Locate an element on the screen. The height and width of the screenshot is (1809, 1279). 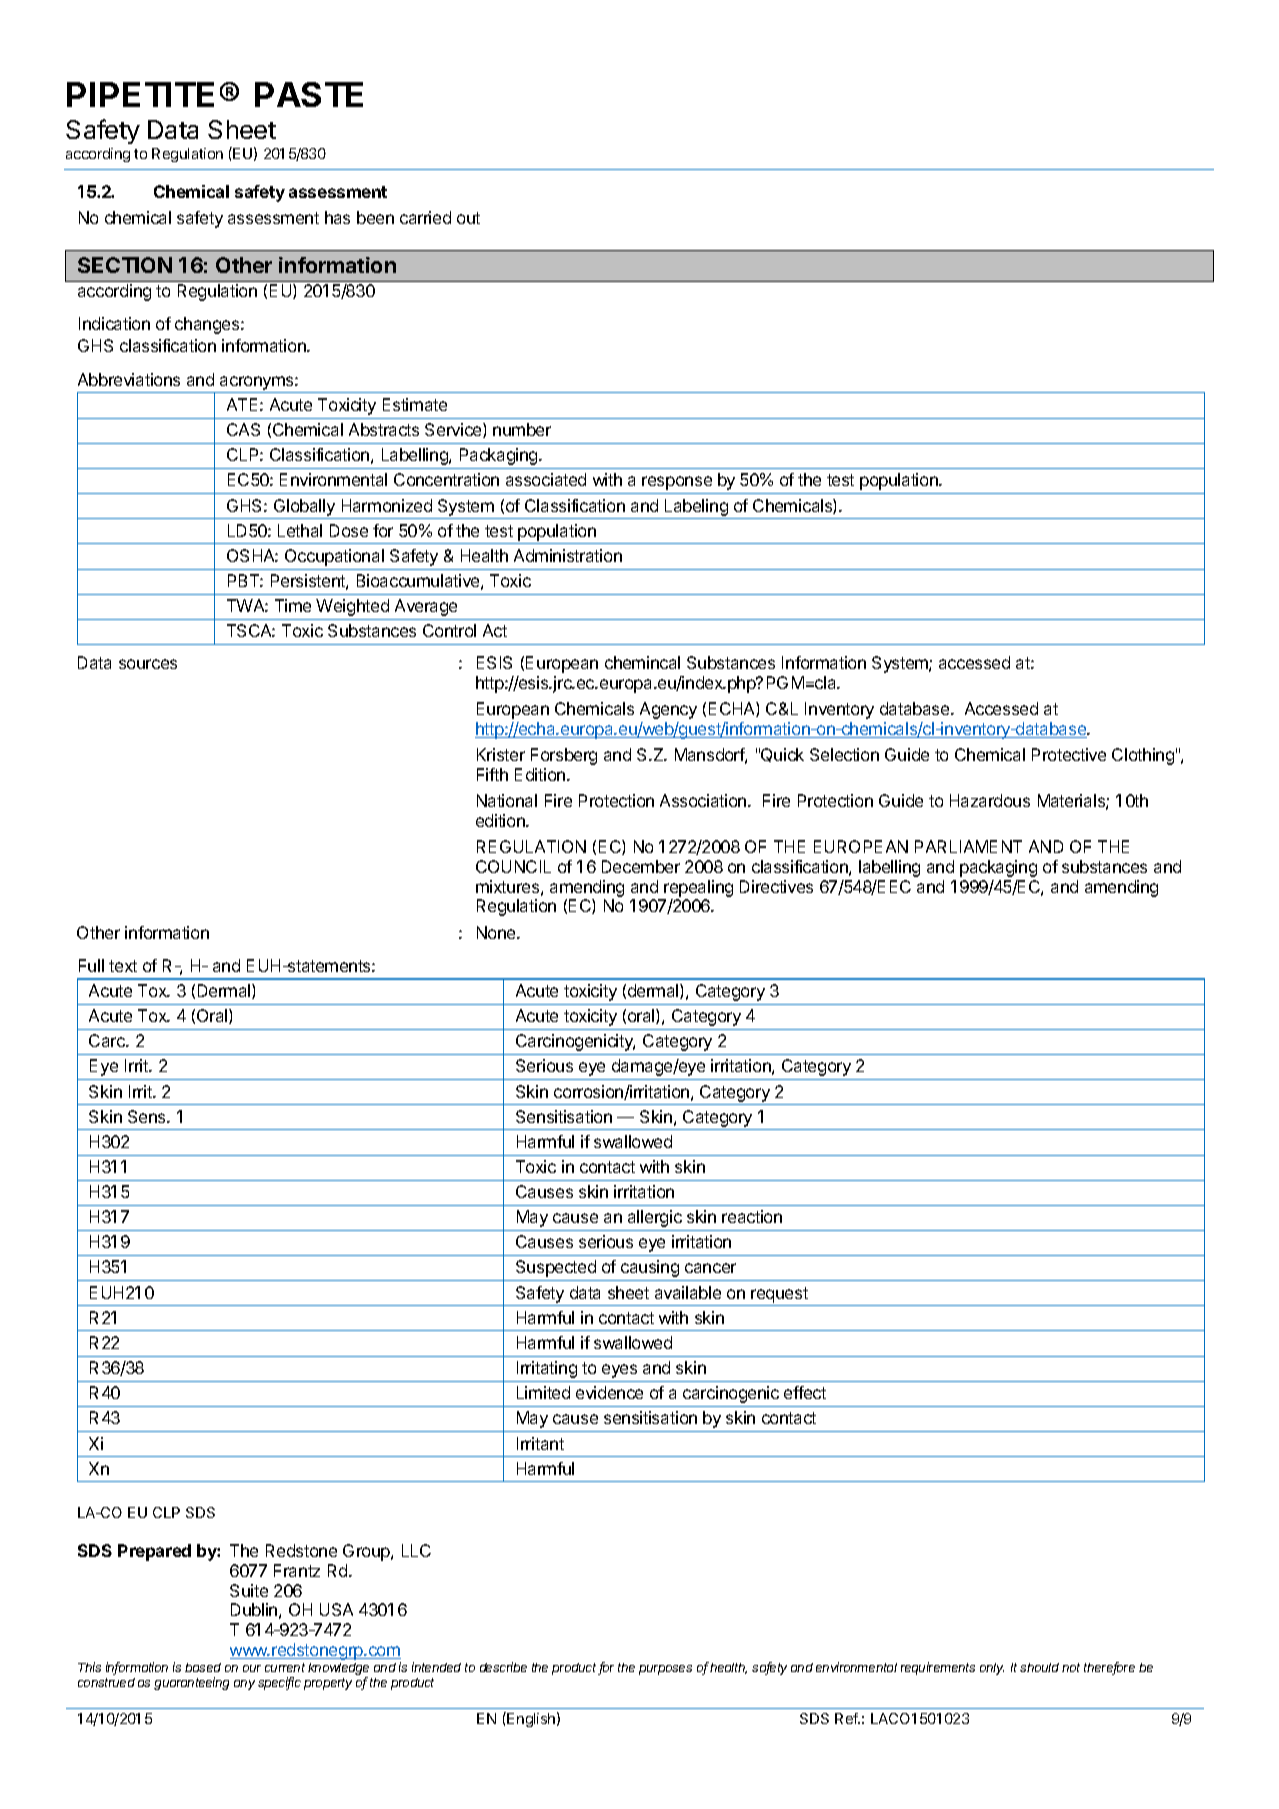
allergic is located at coordinates (655, 1218).
